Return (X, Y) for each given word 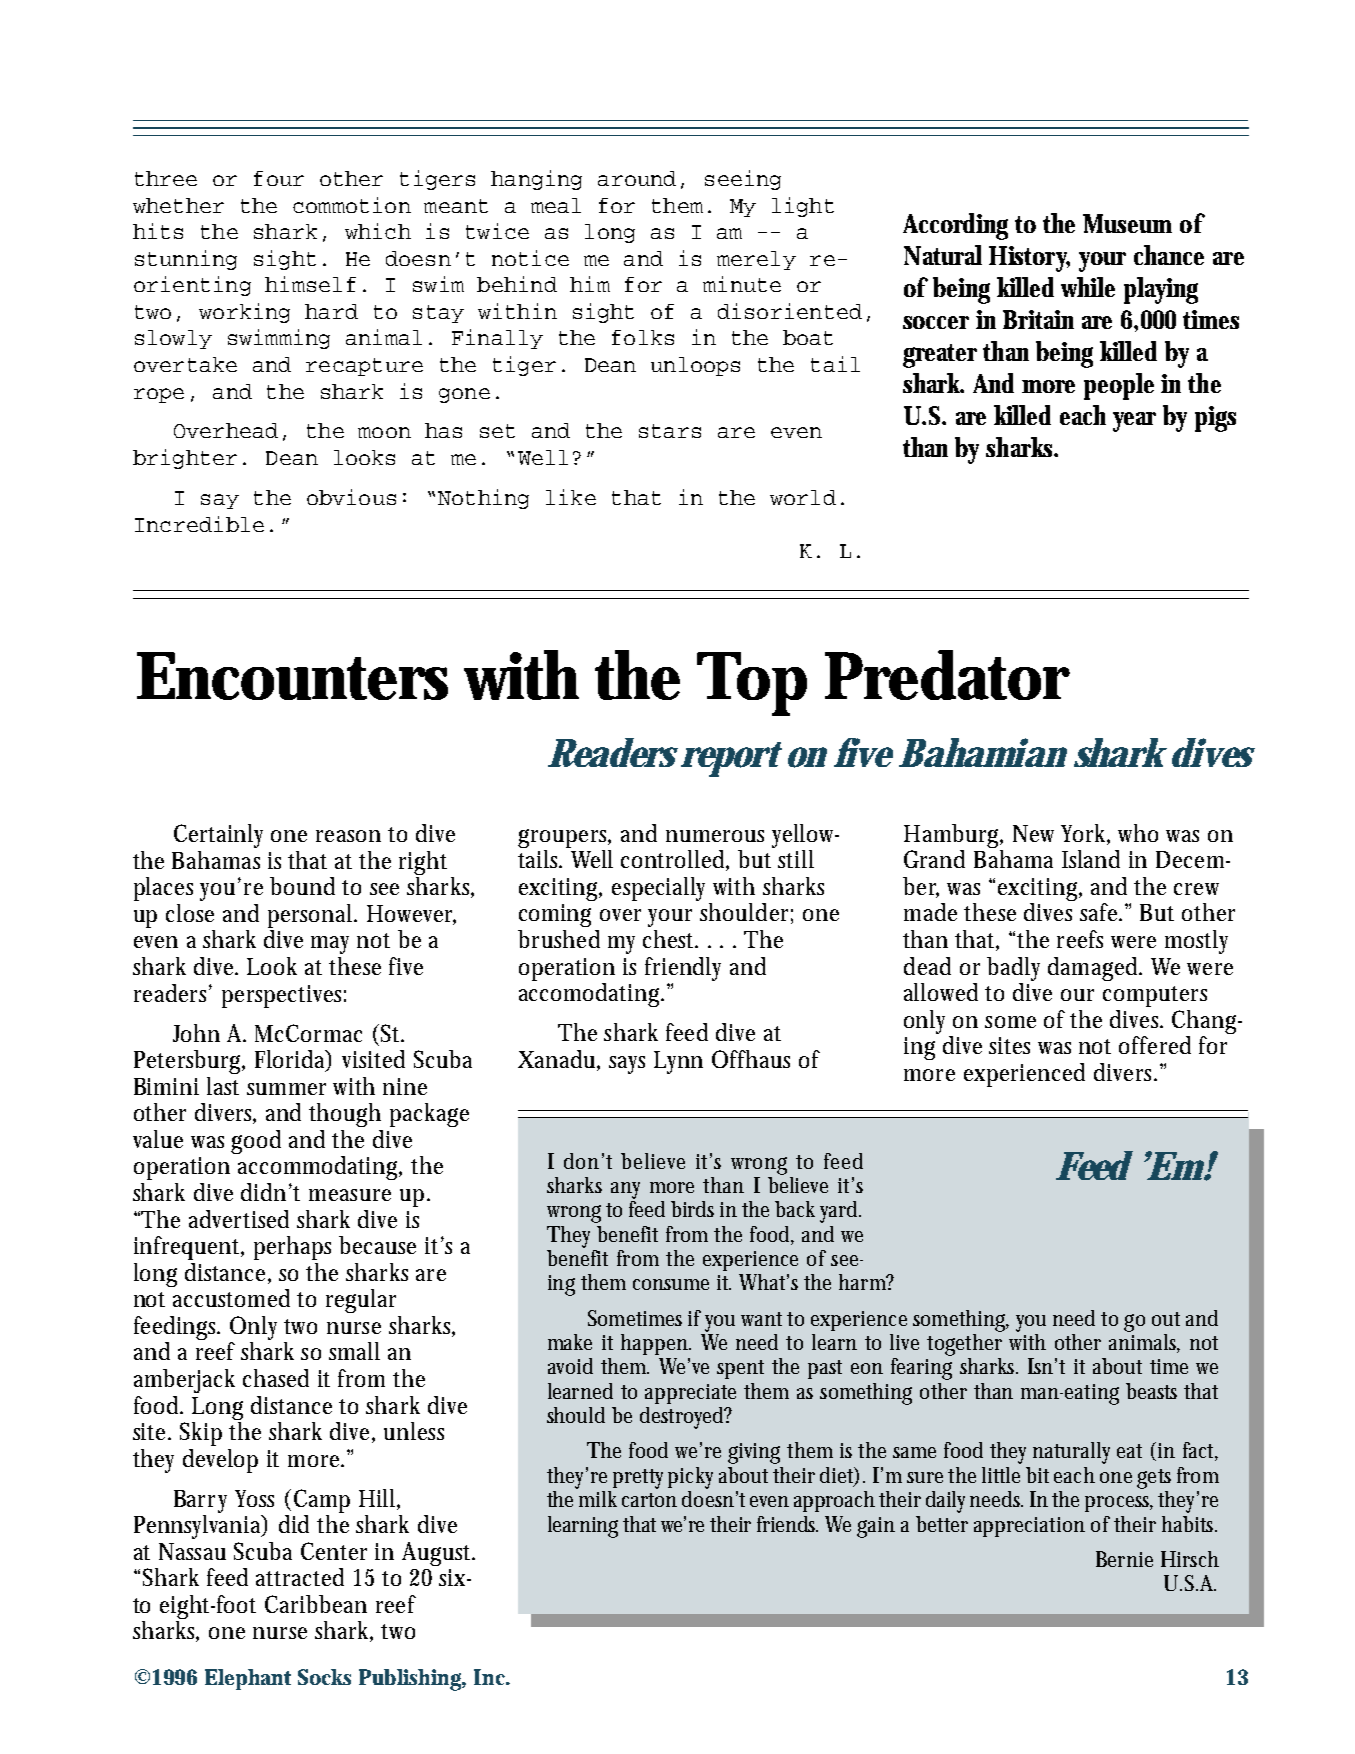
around (637, 178)
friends (787, 1524)
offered (1155, 1045)
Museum (1127, 223)
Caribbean (316, 1604)
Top (752, 684)
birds (692, 1209)
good (256, 1142)
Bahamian (983, 752)
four (279, 178)
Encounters (292, 676)
